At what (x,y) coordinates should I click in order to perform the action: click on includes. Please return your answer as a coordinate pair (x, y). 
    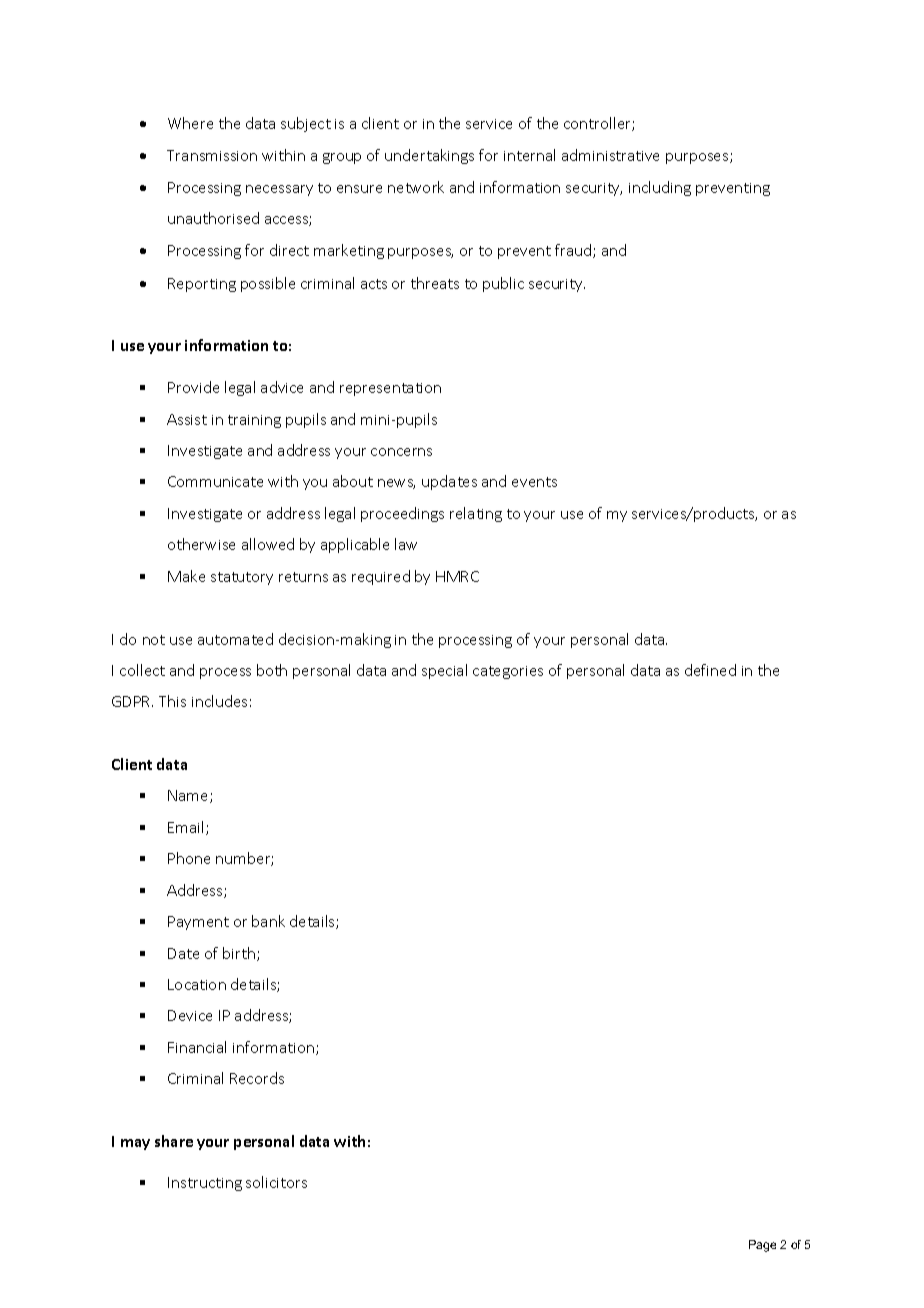
    Looking at the image, I should click on (219, 701).
